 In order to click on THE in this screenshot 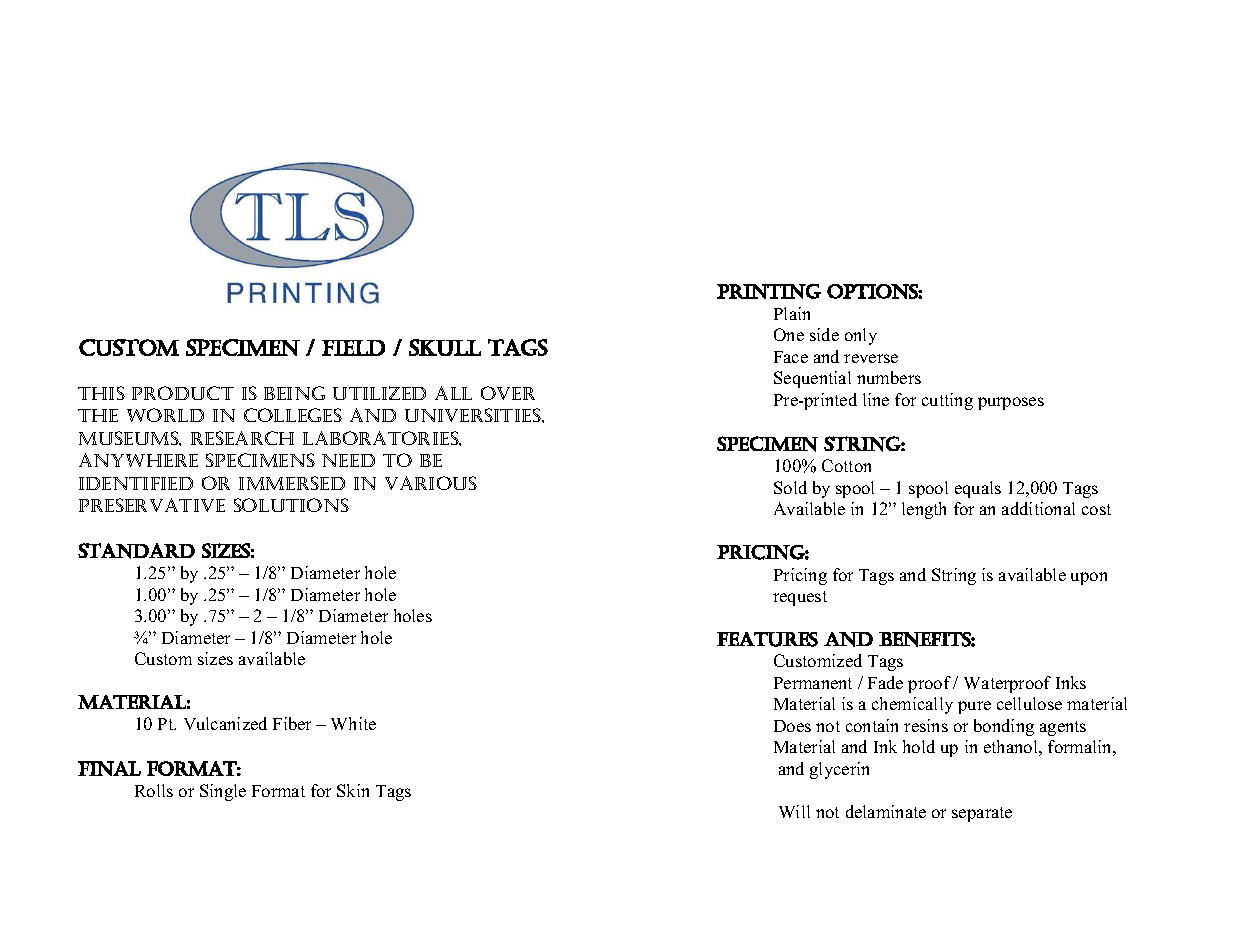, I will do `click(98, 415)`.
